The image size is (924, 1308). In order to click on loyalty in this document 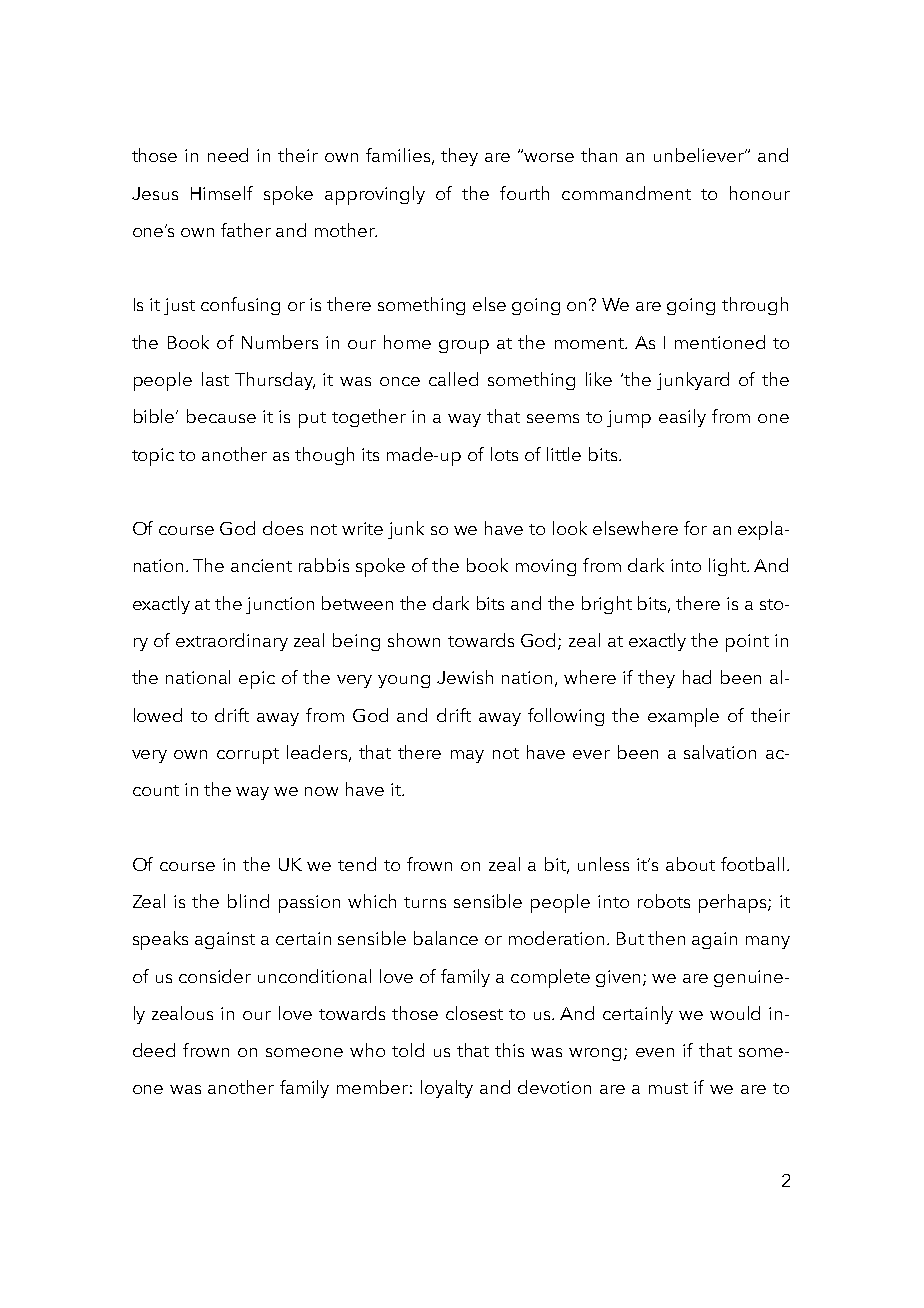, I will do `click(447, 1089)`.
